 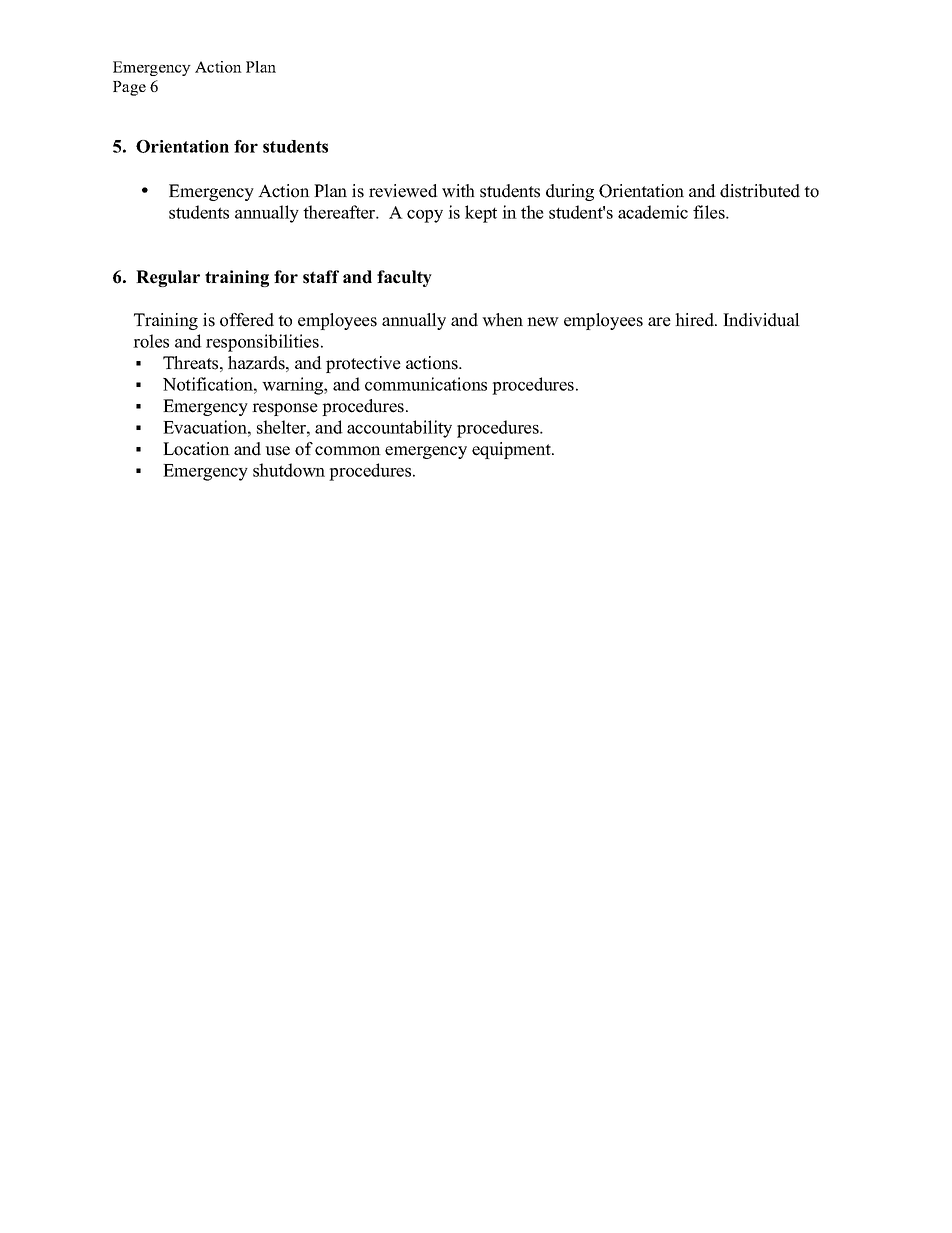 What do you see at coordinates (760, 191) in the page?
I see `distributed` at bounding box center [760, 191].
